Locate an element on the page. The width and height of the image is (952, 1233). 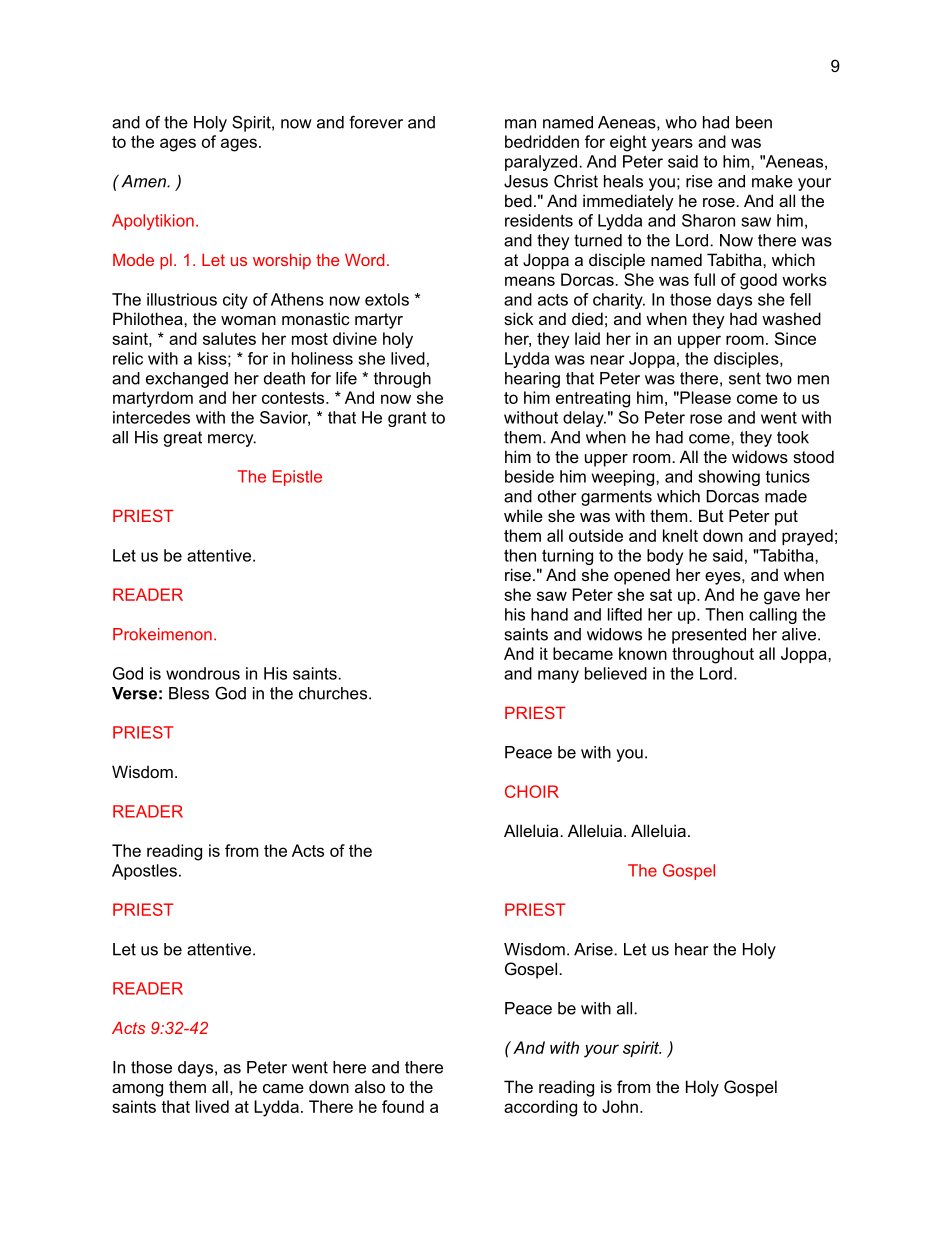
Jesus is located at coordinates (526, 181).
